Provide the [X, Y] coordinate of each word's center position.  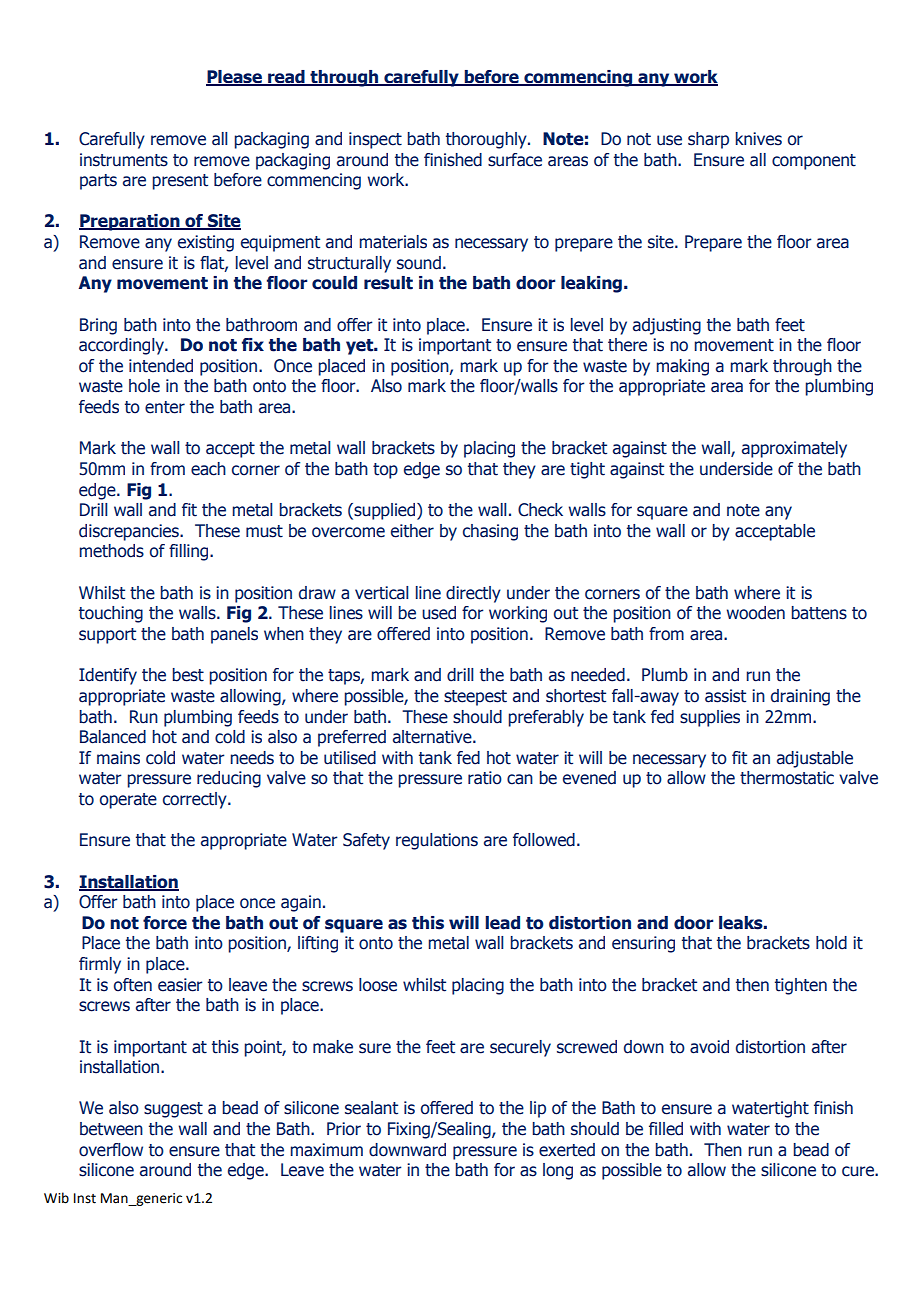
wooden [755, 613]
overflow [111, 1150]
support [107, 636]
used [439, 613]
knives [758, 139]
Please [235, 78]
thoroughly [487, 140]
